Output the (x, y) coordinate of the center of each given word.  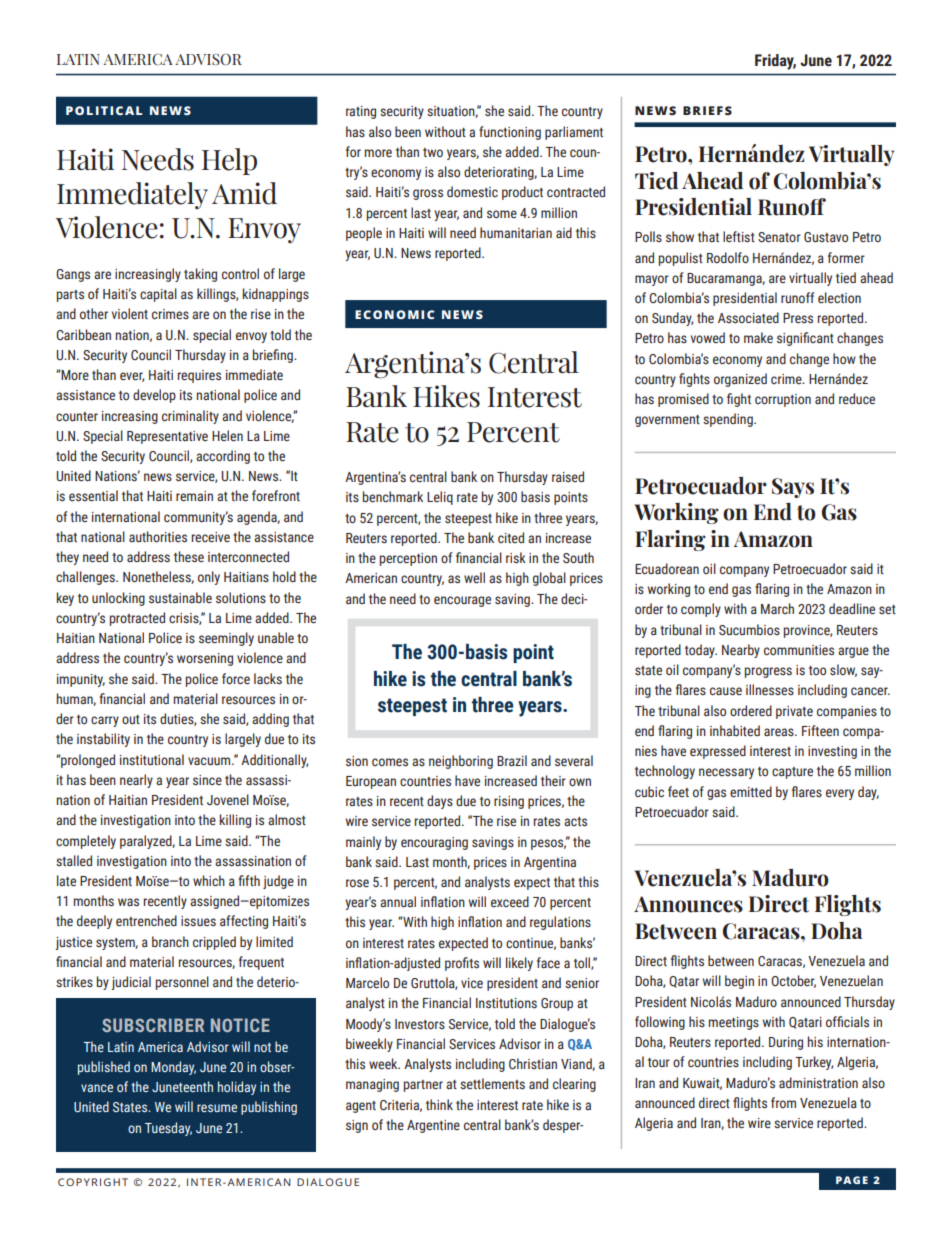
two (433, 152)
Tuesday (168, 1129)
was (128, 902)
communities (799, 650)
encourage (462, 601)
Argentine (433, 1126)
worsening (205, 659)
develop (154, 396)
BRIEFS (707, 110)
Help (229, 161)
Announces (688, 904)
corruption (783, 400)
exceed (510, 901)
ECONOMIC (395, 314)
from (783, 1102)
